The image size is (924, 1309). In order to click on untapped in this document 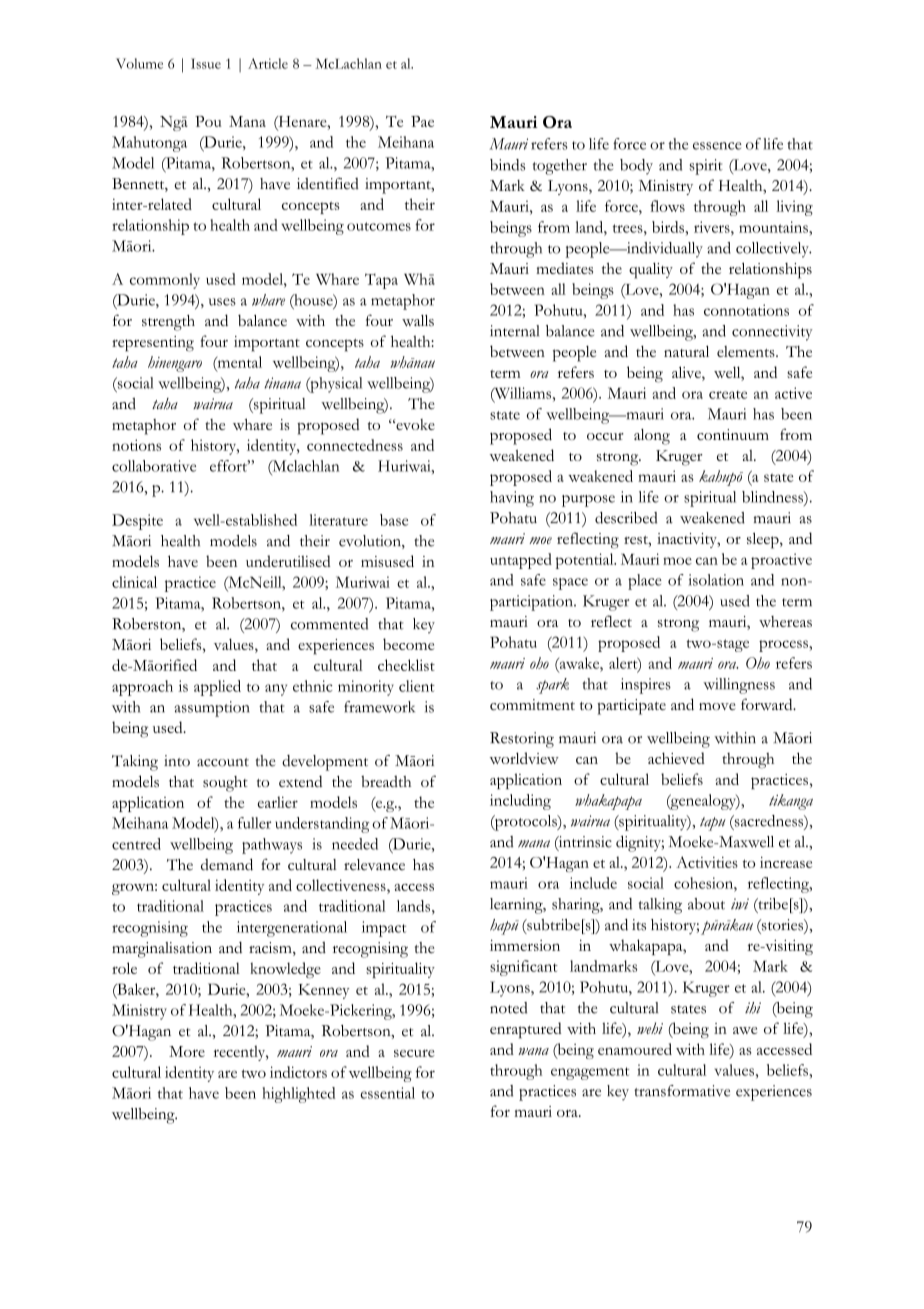, I will do `click(521, 561)`.
